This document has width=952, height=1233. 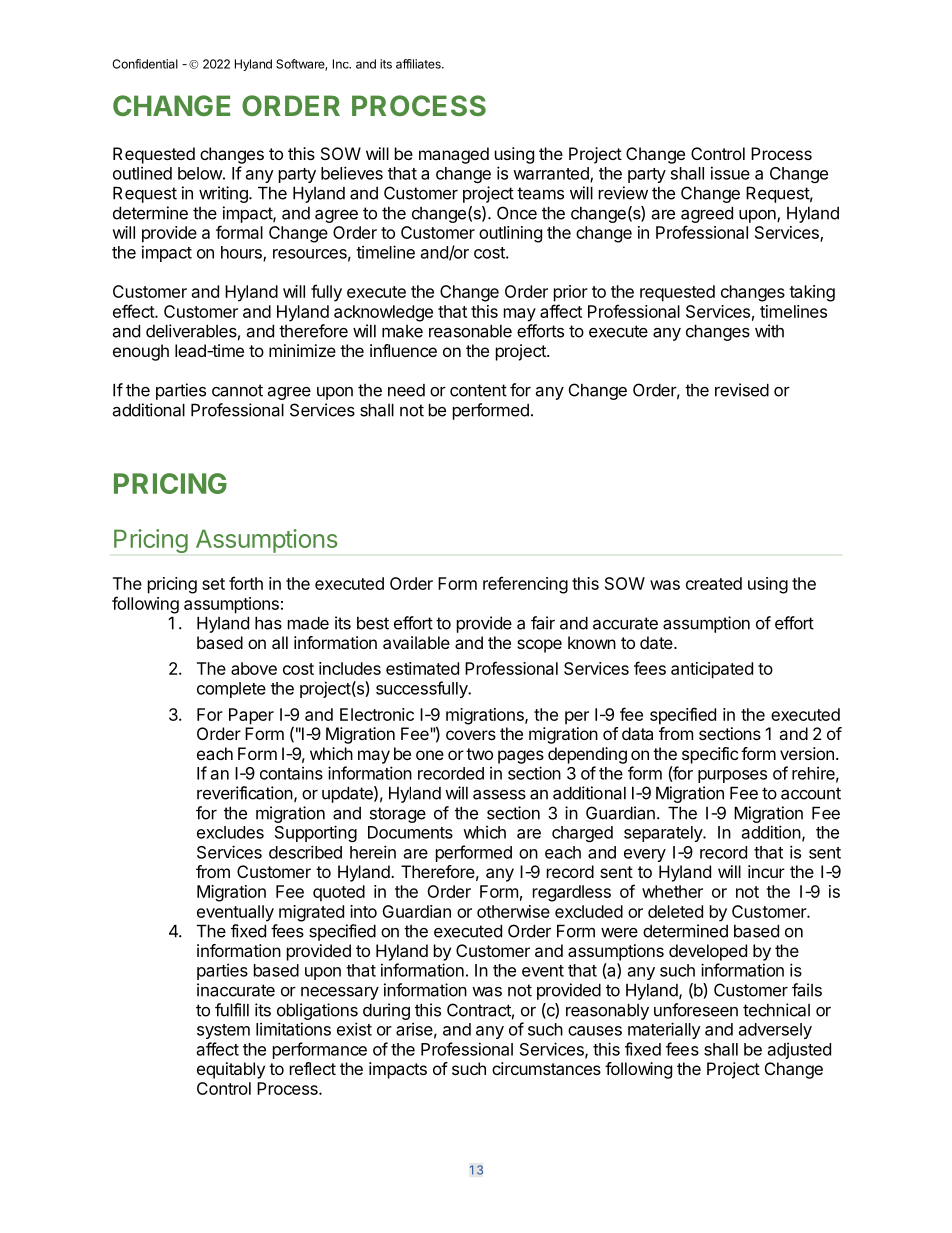 What do you see at coordinates (769, 331) in the document?
I see `with` at bounding box center [769, 331].
